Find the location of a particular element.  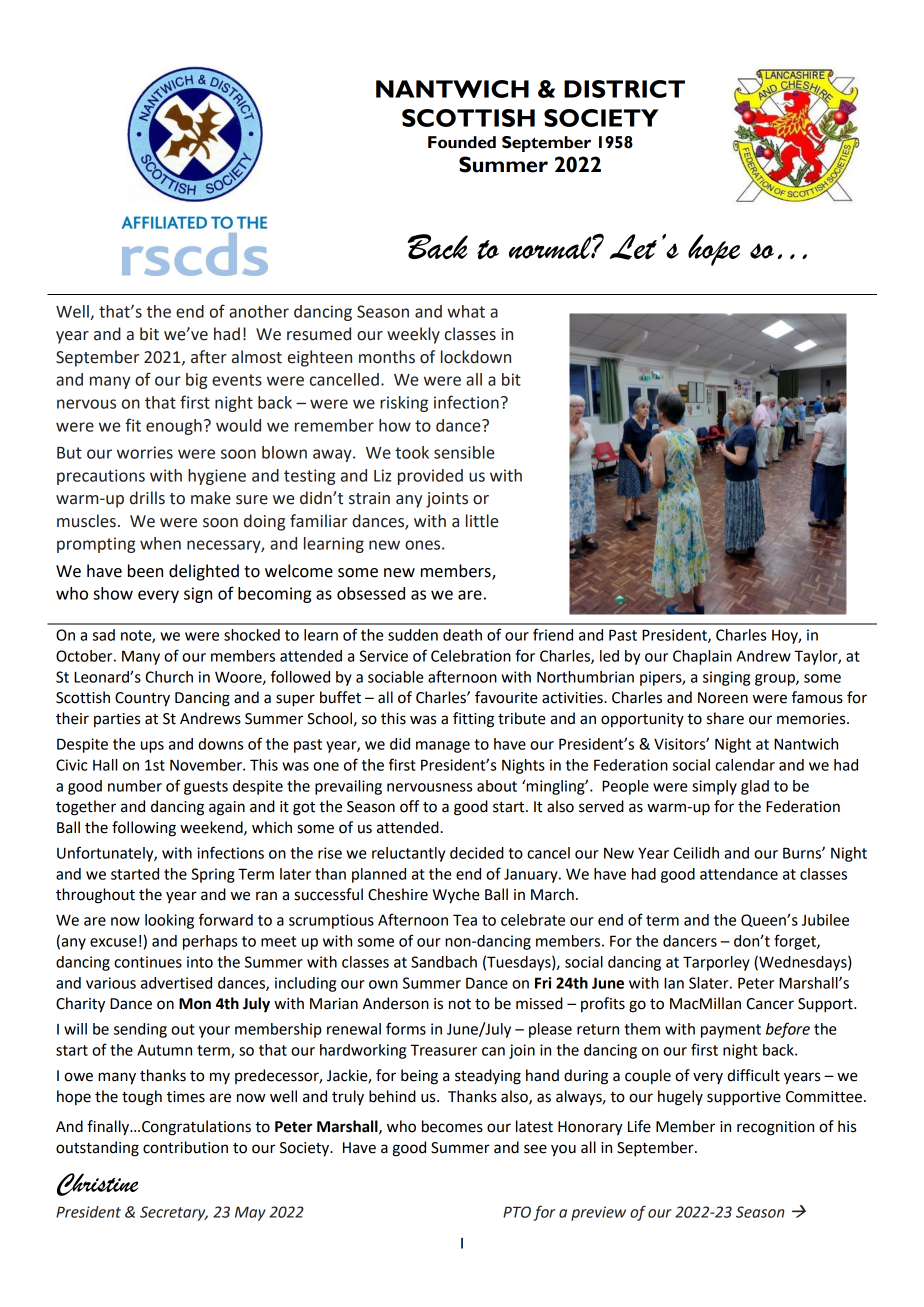

contribution is located at coordinates (185, 1147).
